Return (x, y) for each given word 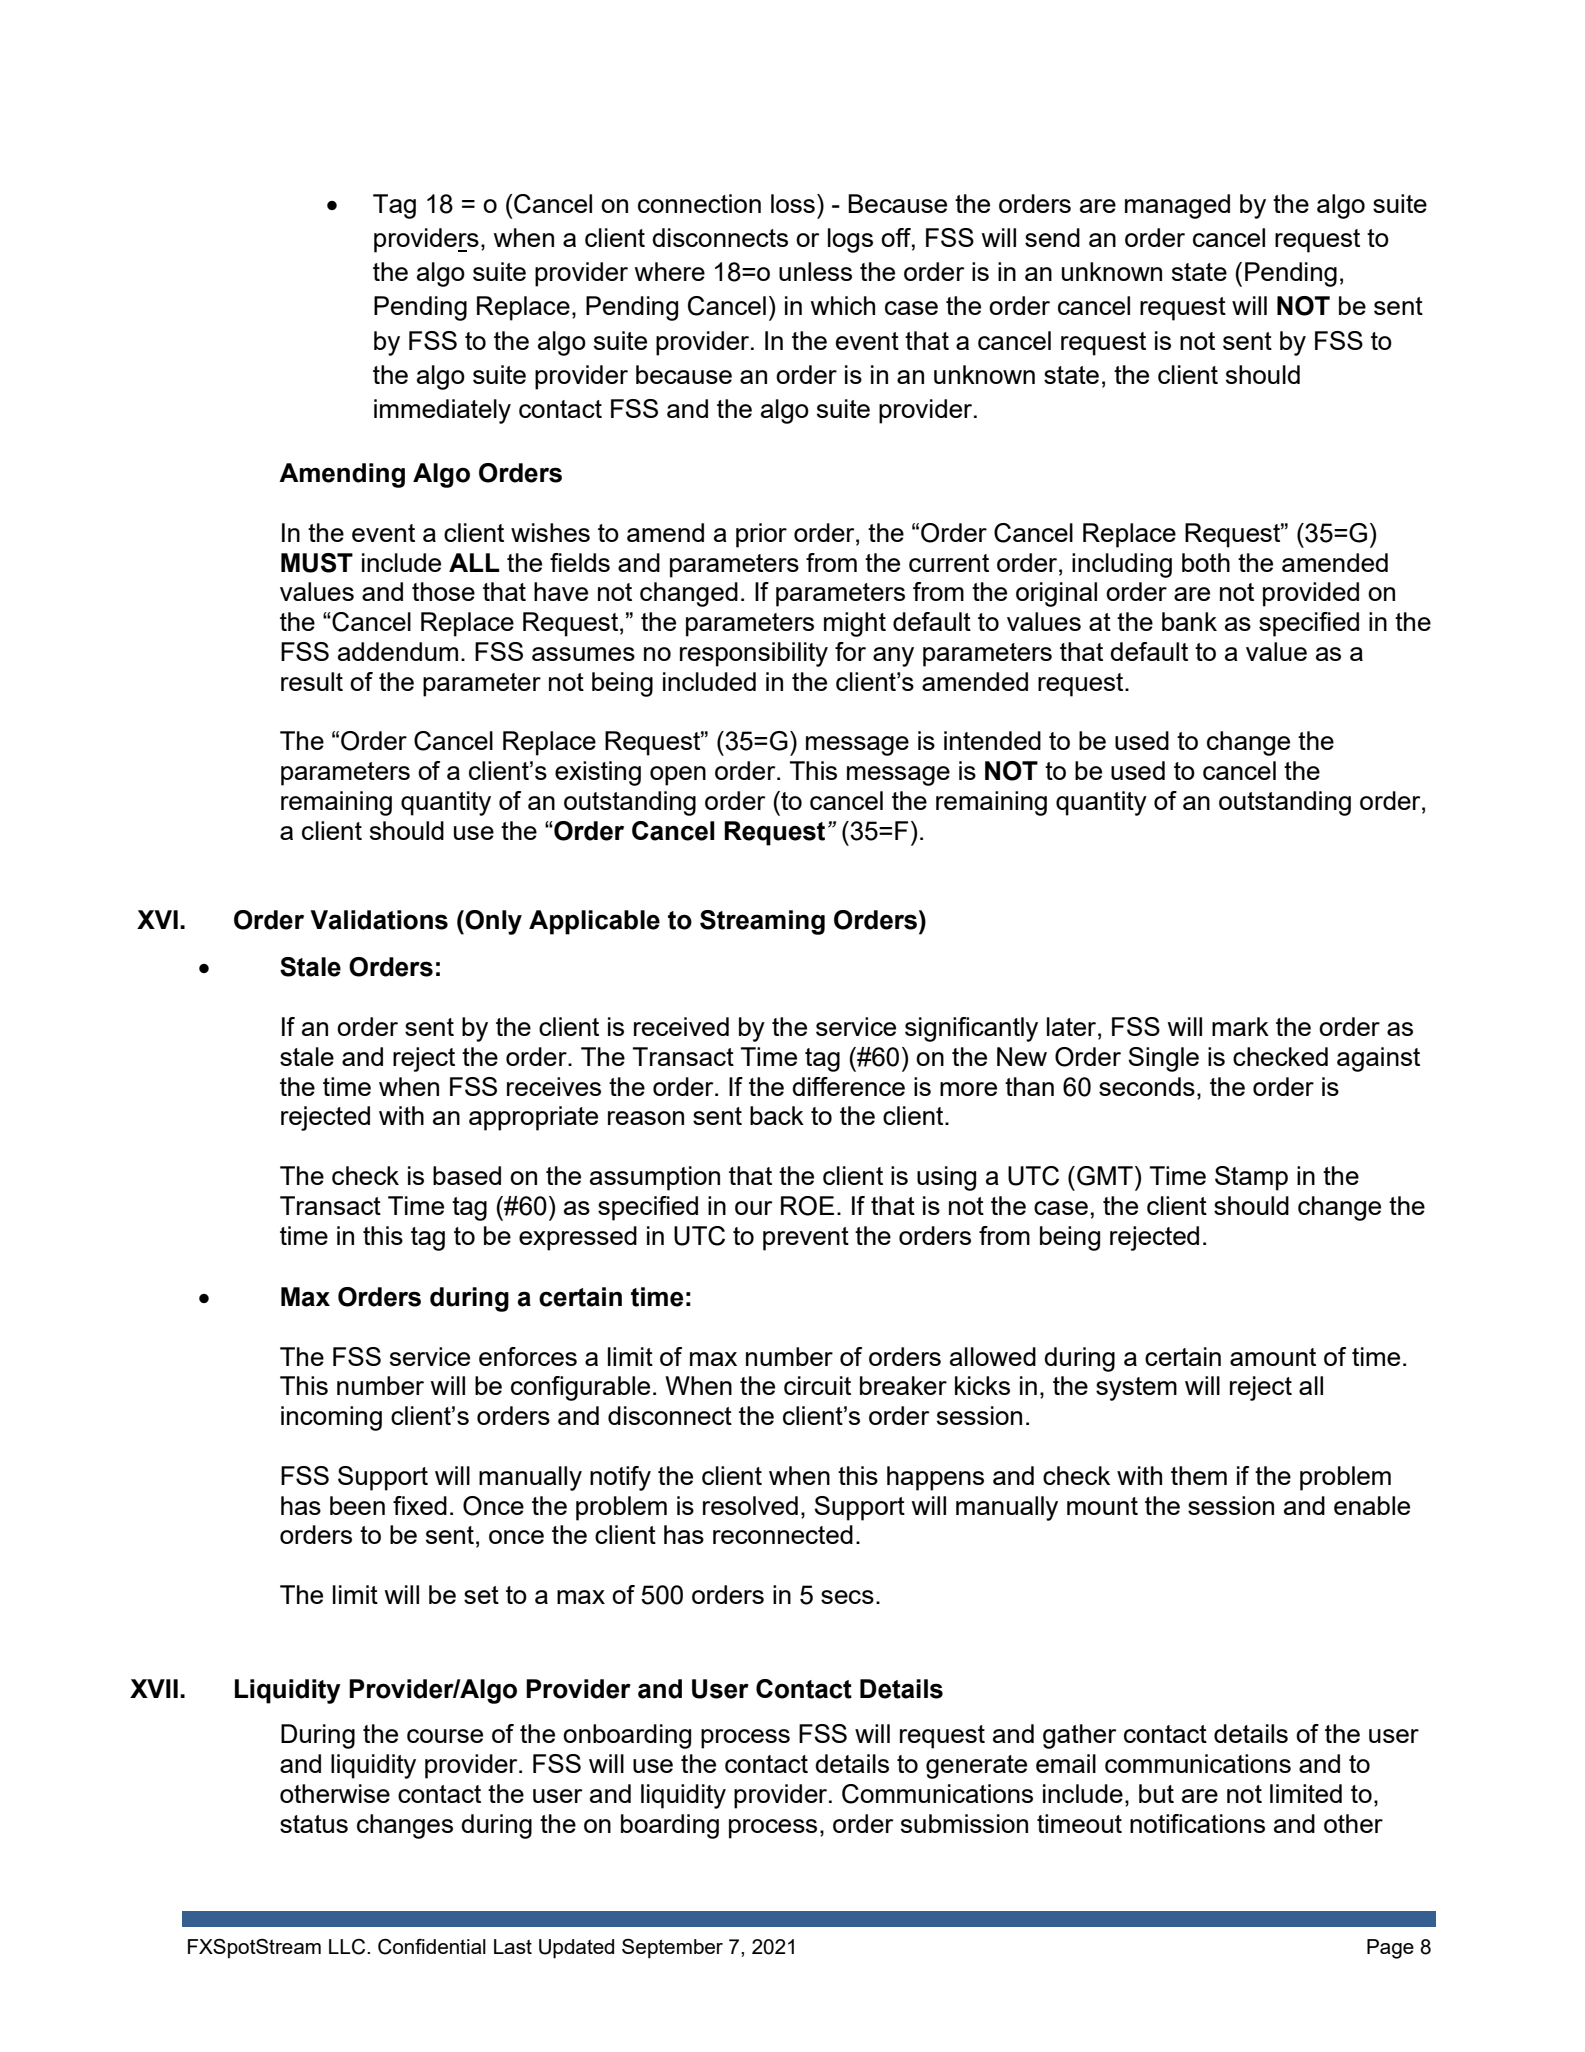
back (777, 1115)
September (672, 1949)
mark (1240, 1026)
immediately (442, 411)
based (467, 1175)
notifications (1197, 1823)
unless (815, 271)
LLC (348, 1947)
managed (1177, 206)
